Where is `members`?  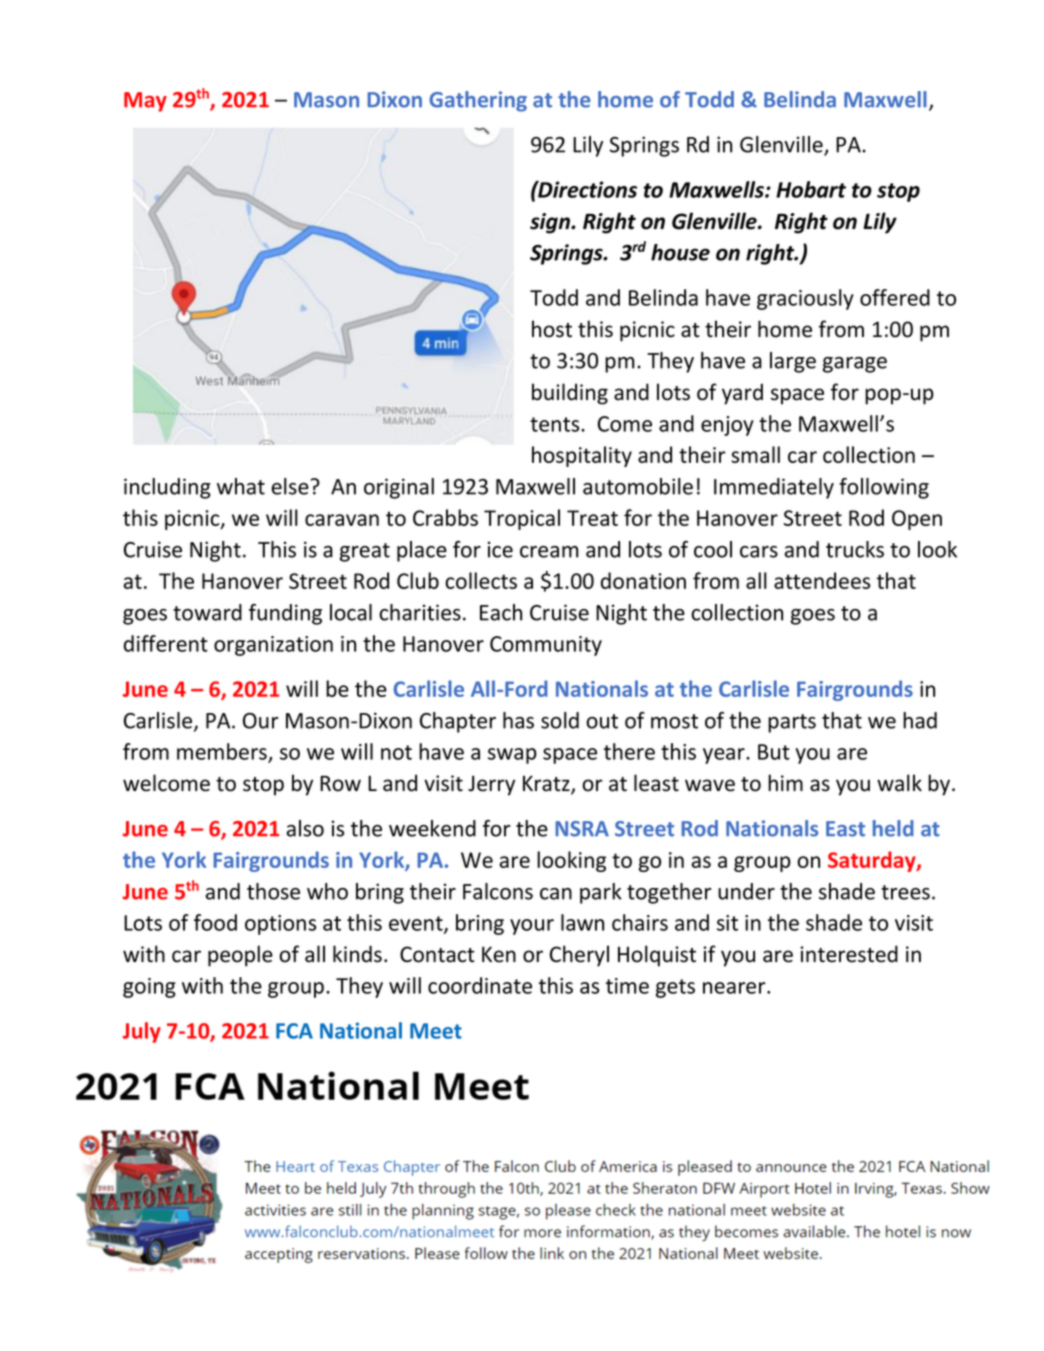
members is located at coordinates (223, 752).
